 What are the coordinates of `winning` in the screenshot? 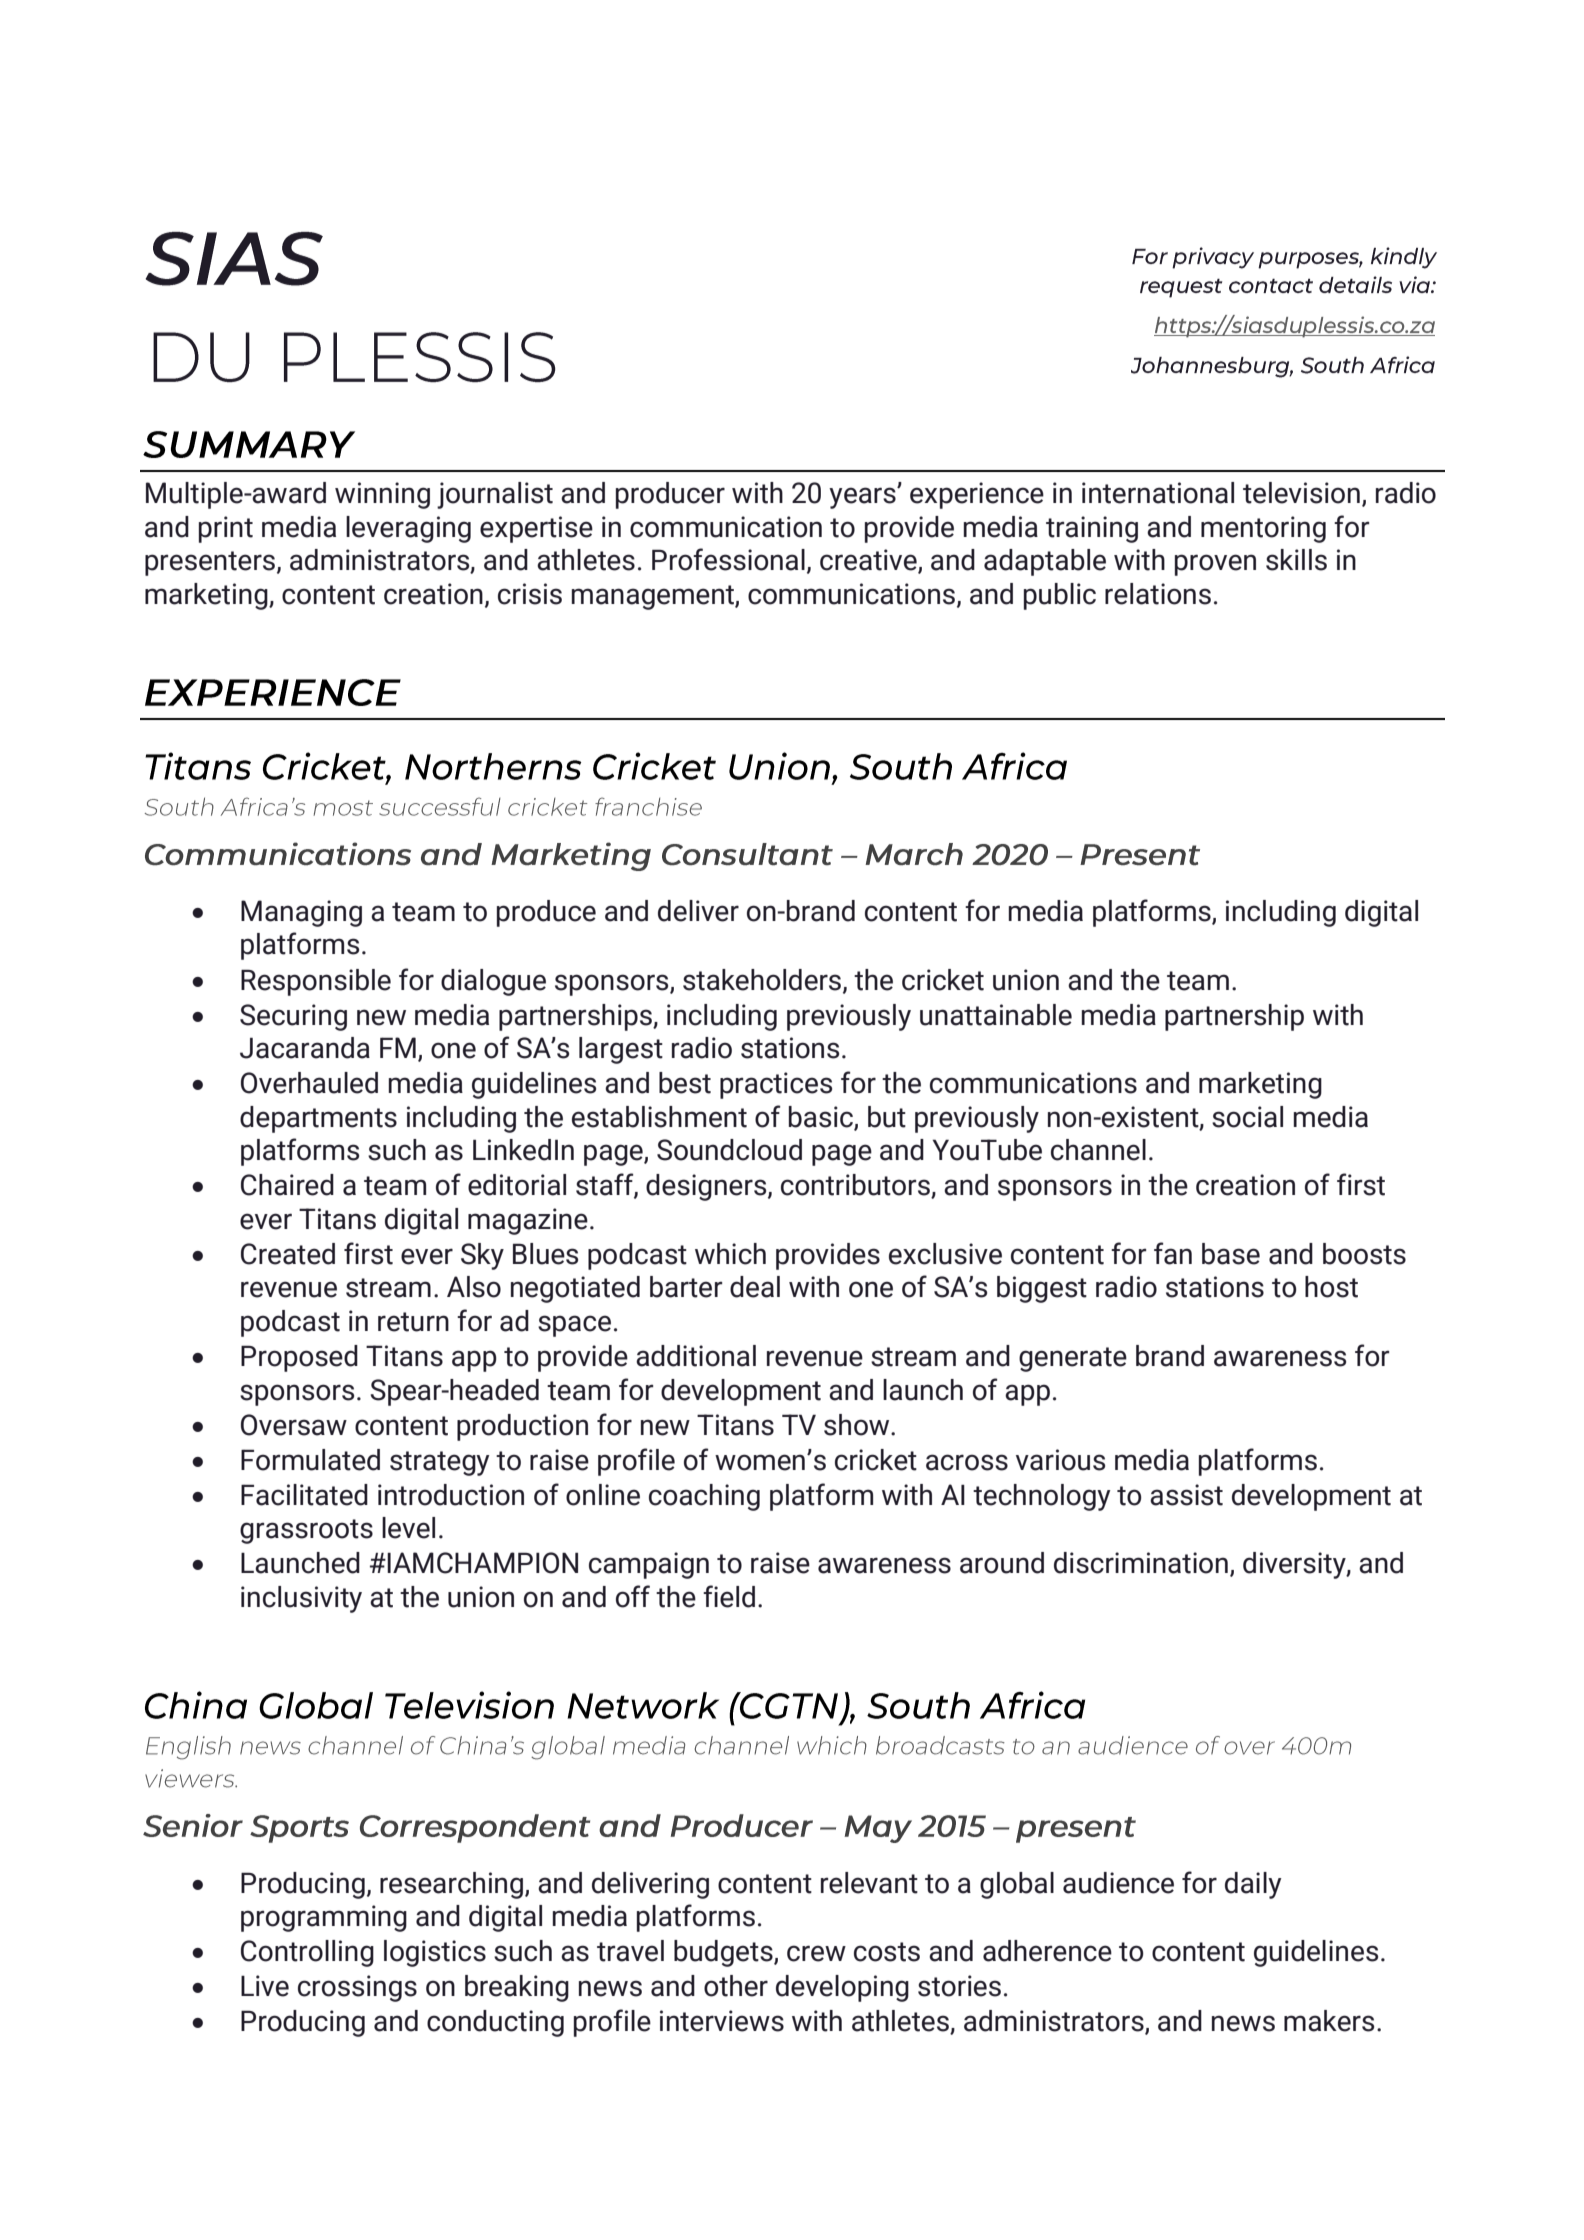 It's located at (382, 495).
